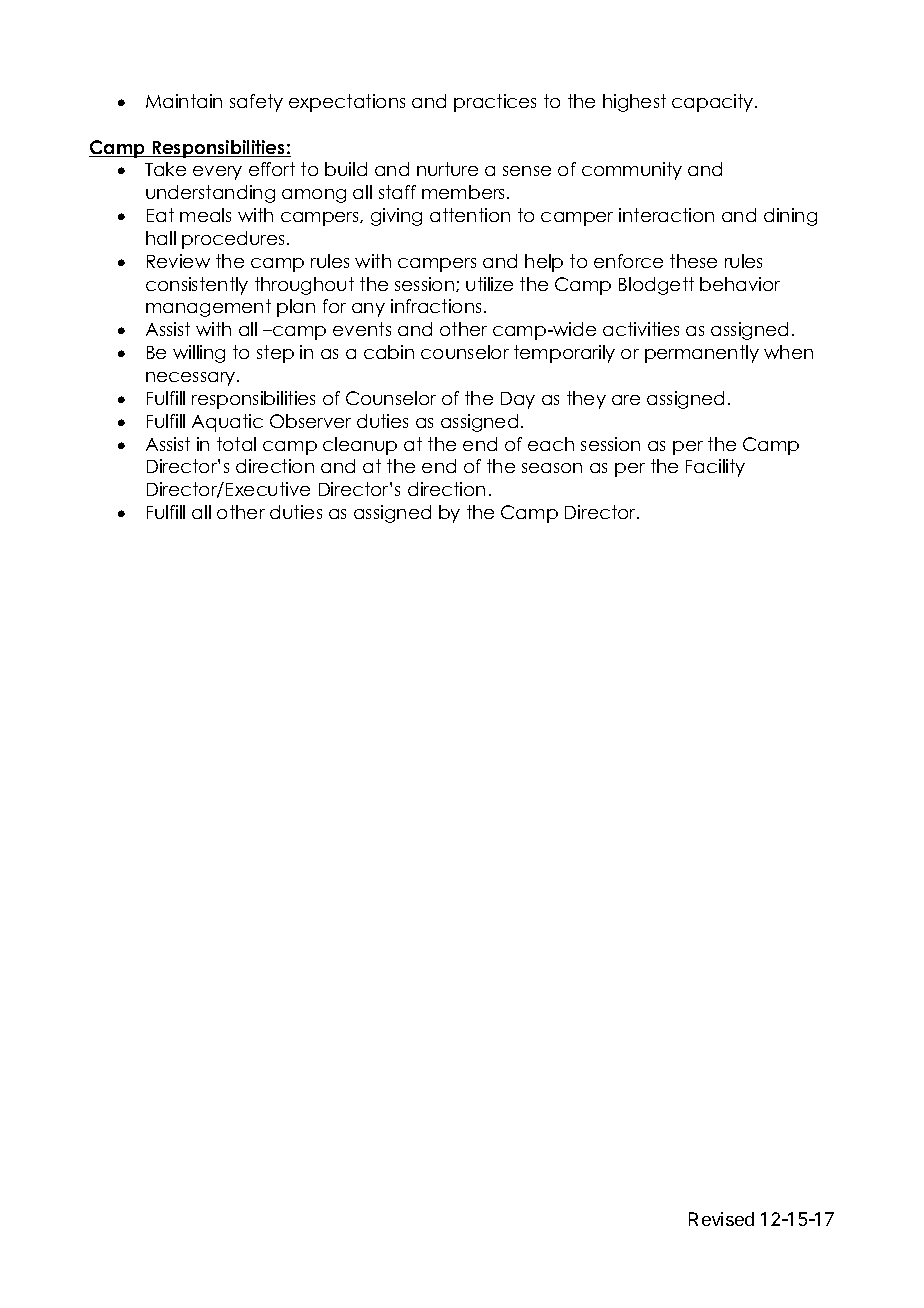 This screenshot has width=924, height=1308. Describe the element at coordinates (227, 423) in the screenshot. I see `Aquatic` at that location.
